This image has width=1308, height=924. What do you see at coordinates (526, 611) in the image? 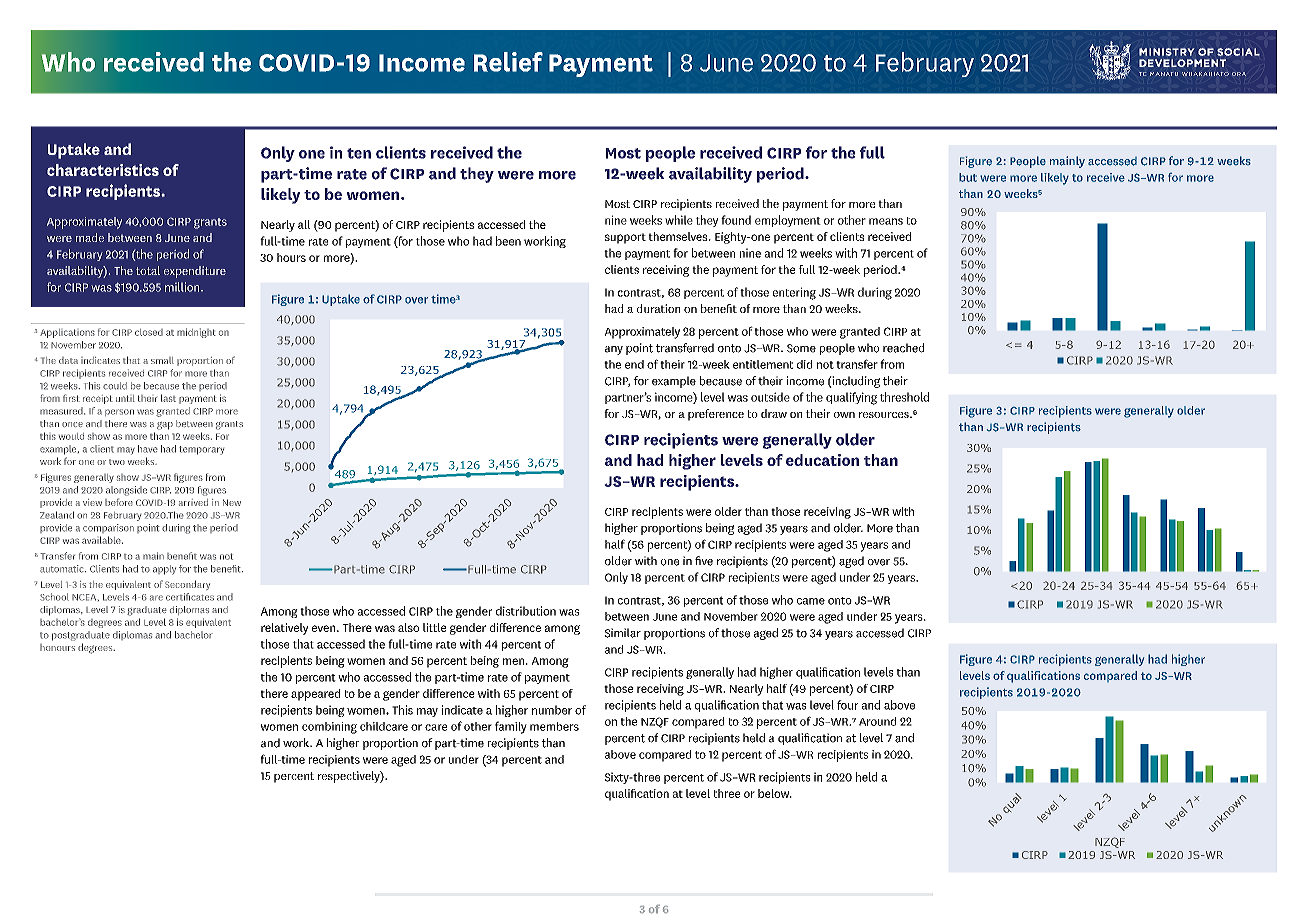
I see `distribution` at bounding box center [526, 611].
